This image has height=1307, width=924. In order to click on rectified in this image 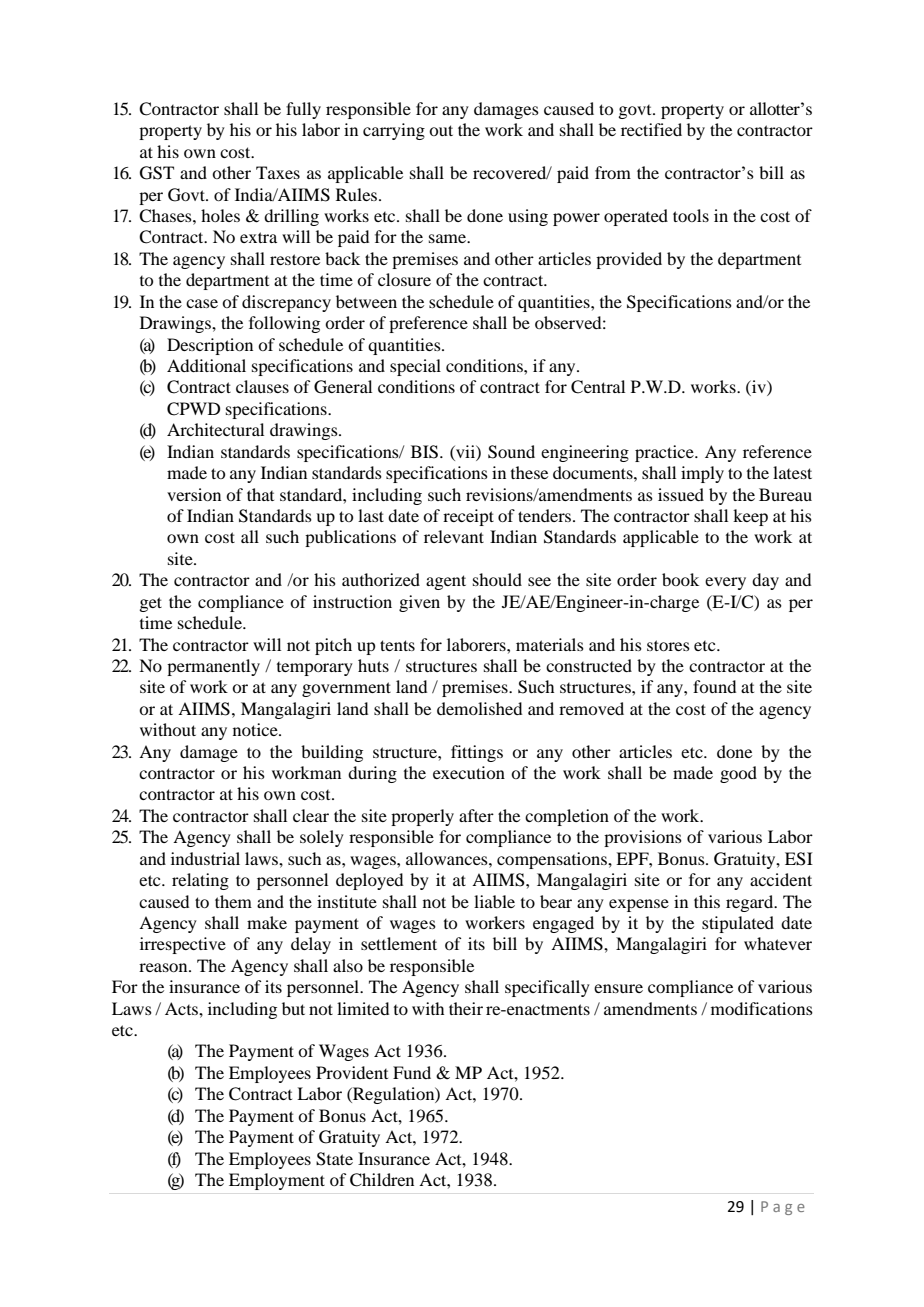, I will do `click(651, 129)`.
